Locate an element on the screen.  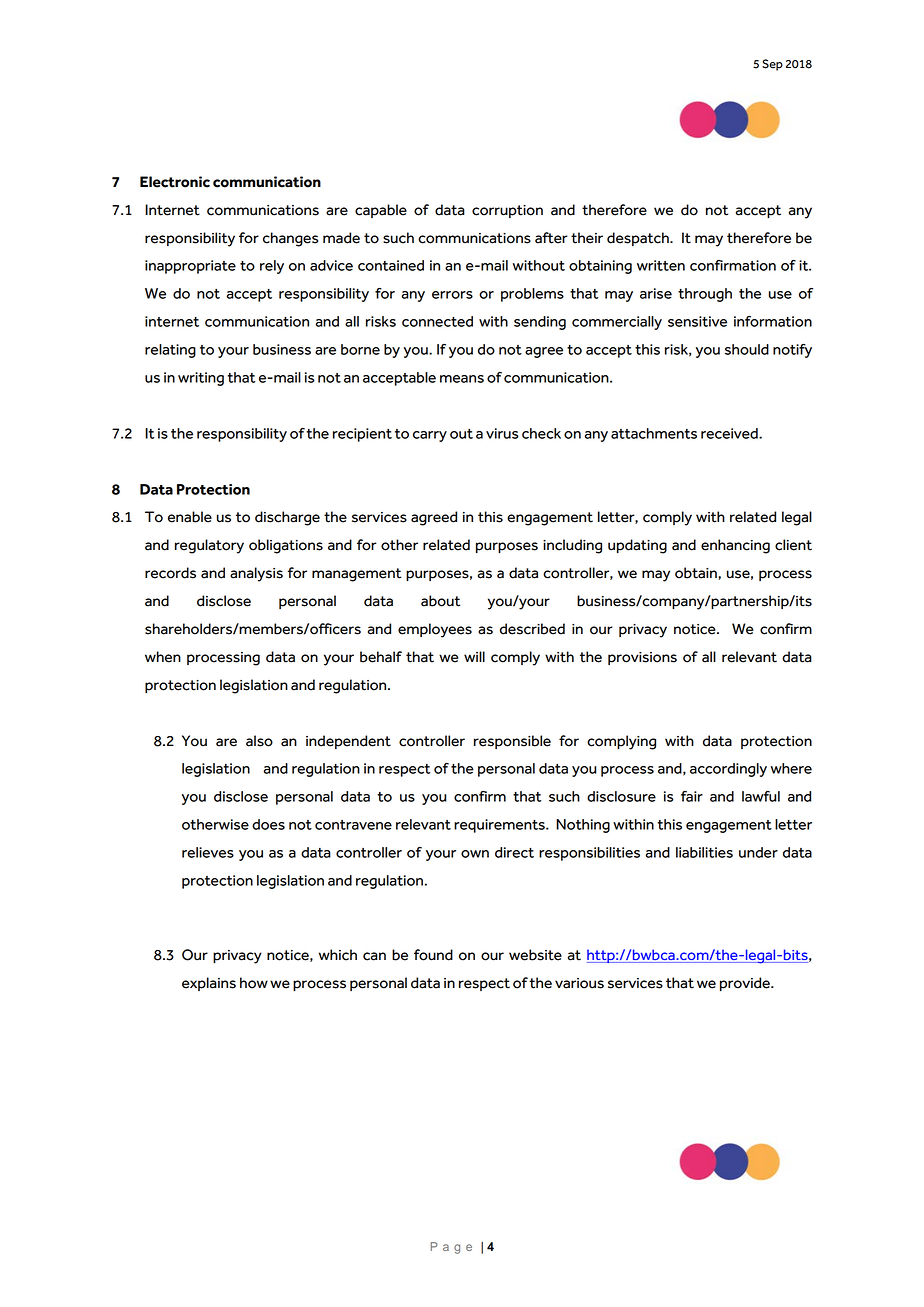
about is located at coordinates (440, 601).
